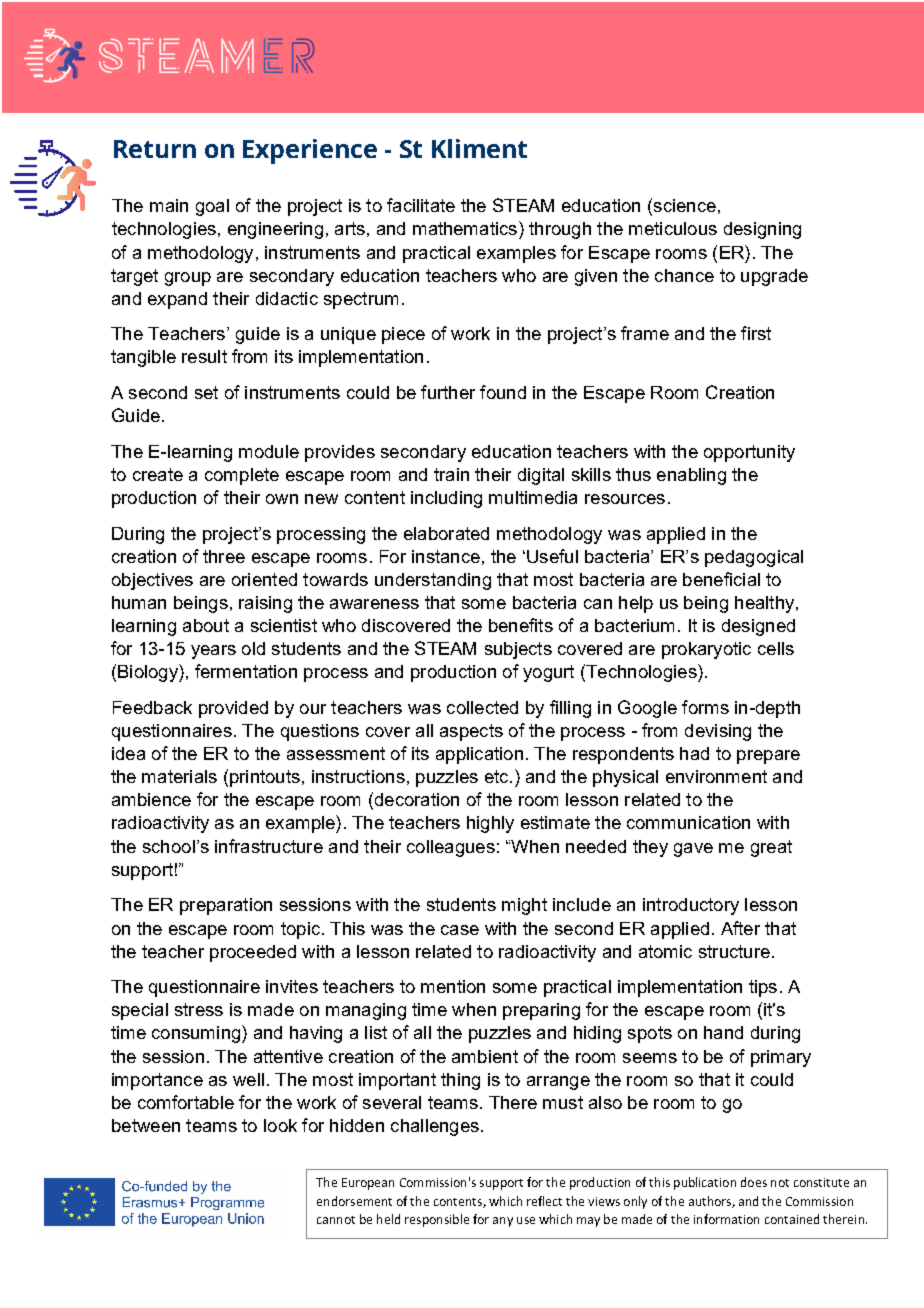  Describe the element at coordinates (212, 207) in the image. I see `goal` at that location.
